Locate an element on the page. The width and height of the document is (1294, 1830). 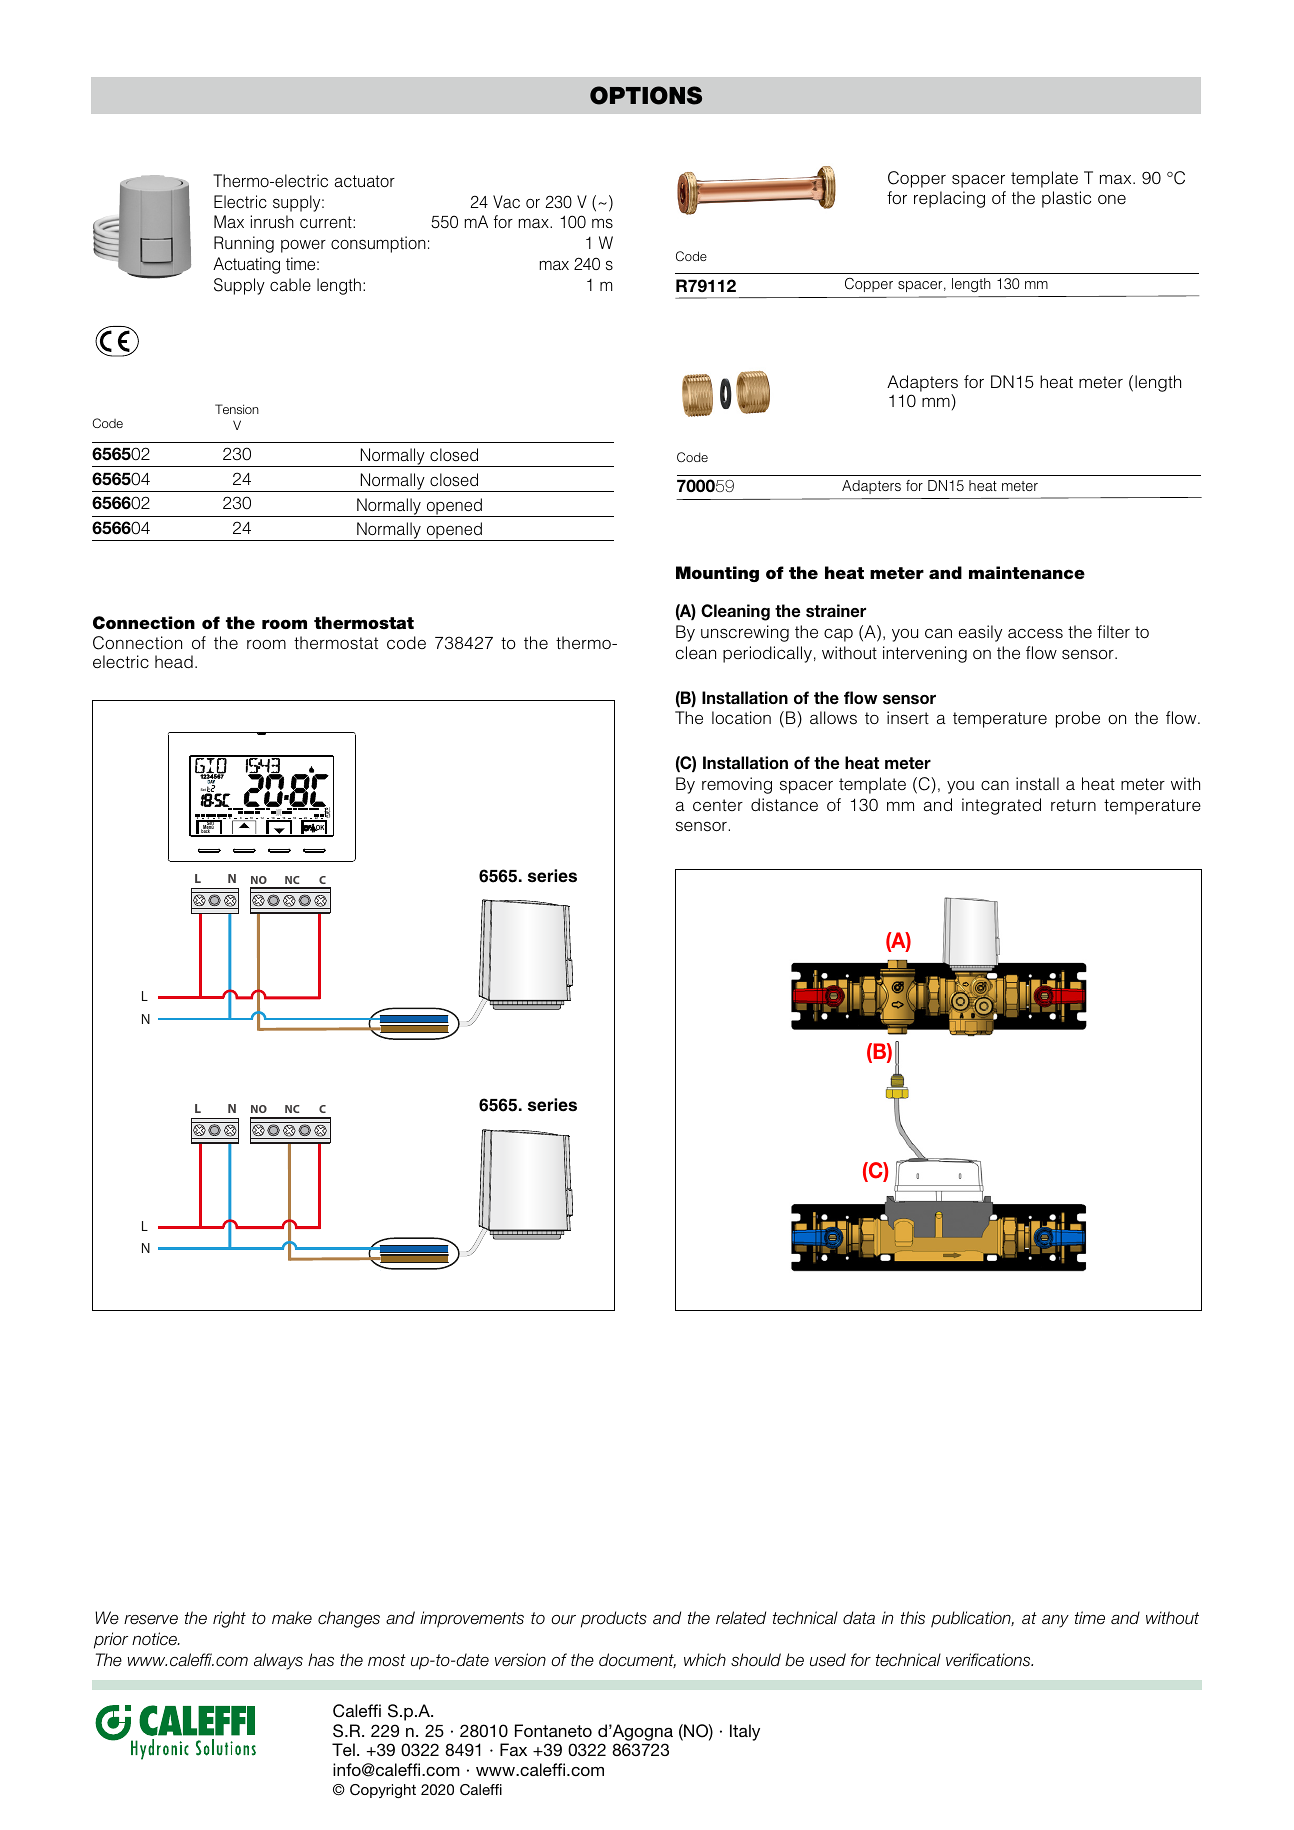
replacing is located at coordinates (949, 199).
